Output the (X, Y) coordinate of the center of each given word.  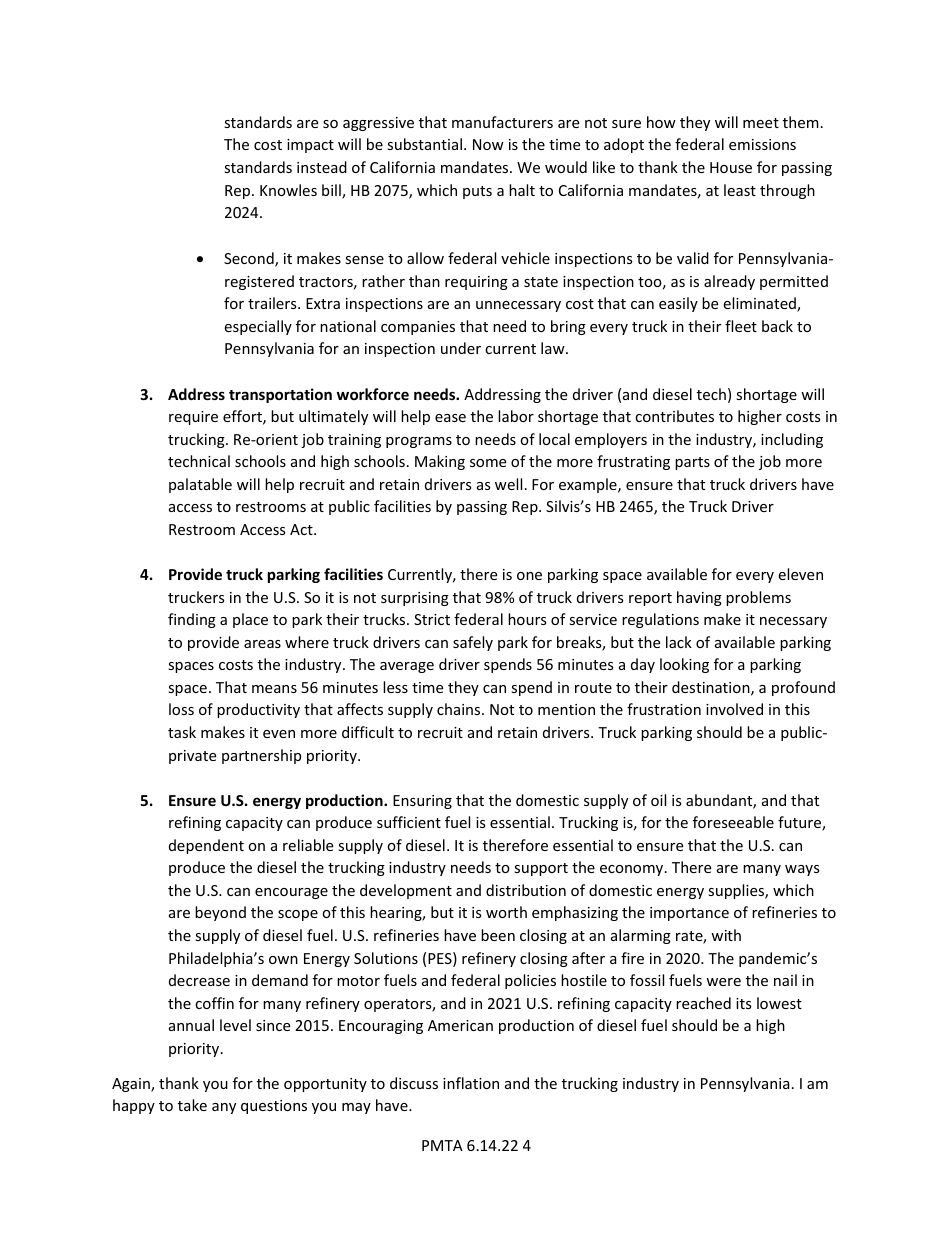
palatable (200, 485)
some (488, 463)
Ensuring (422, 802)
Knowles (288, 190)
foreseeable (733, 822)
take (192, 1105)
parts (692, 463)
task (182, 732)
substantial (424, 144)
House (731, 167)
